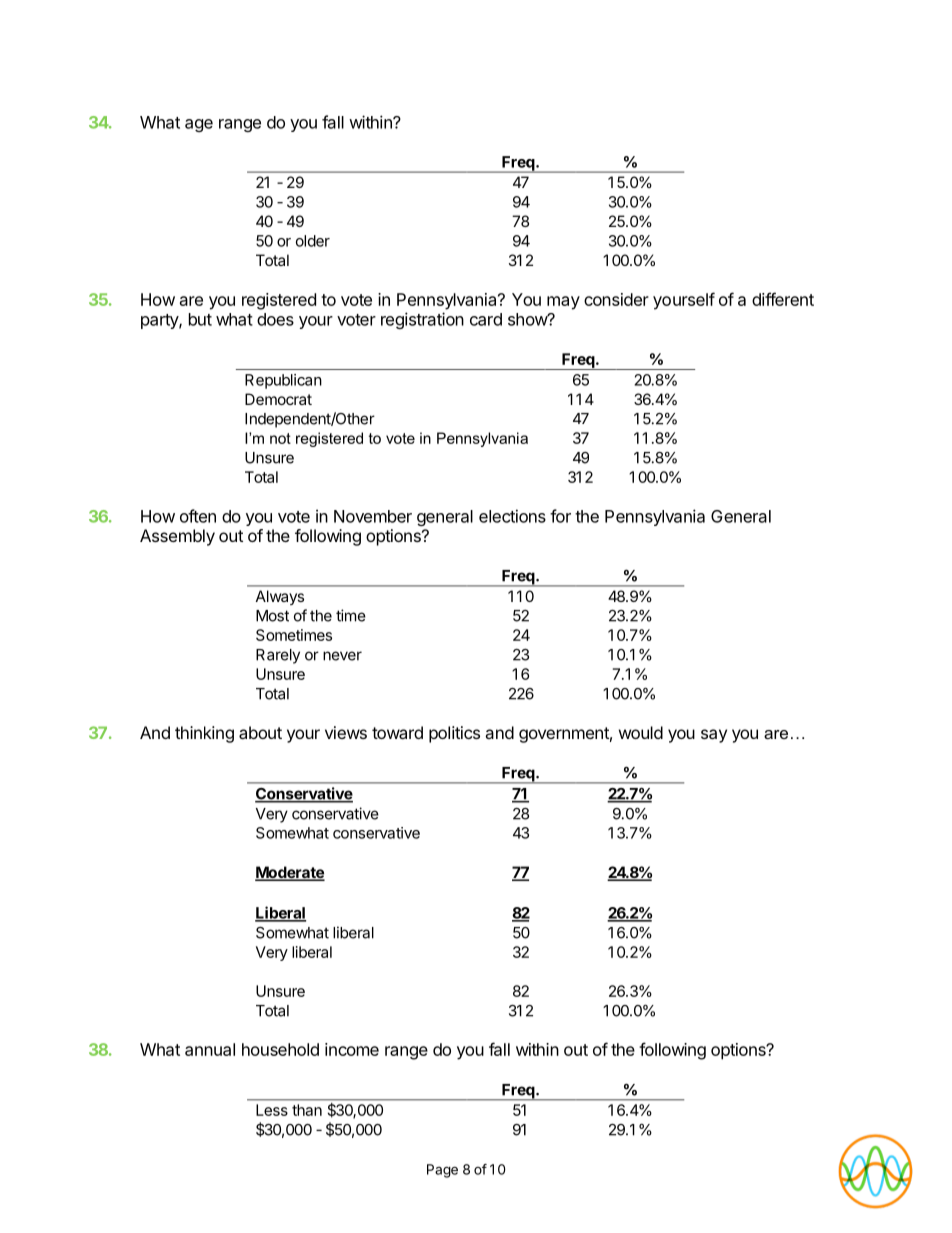  I want to click on Moderate, so click(290, 873).
